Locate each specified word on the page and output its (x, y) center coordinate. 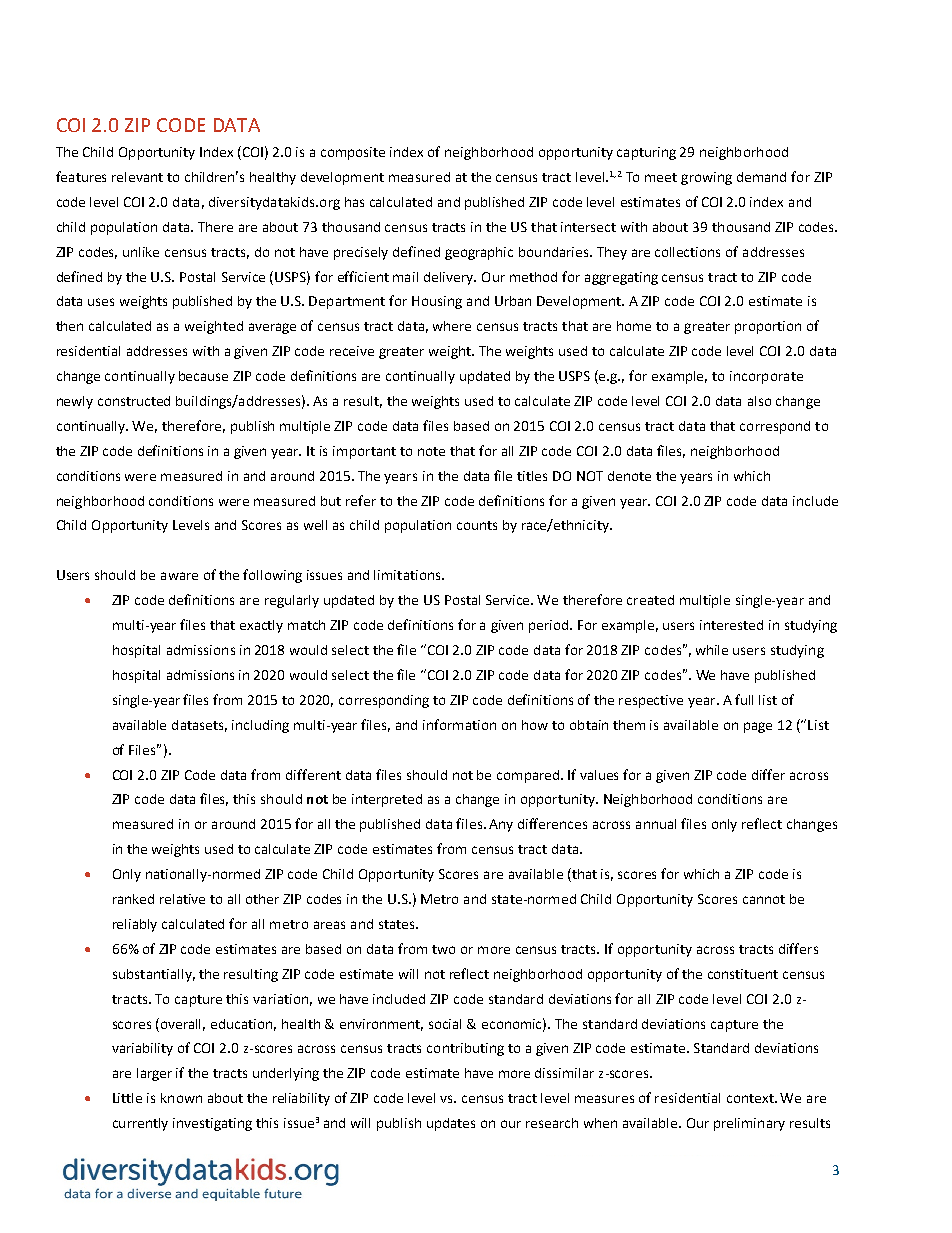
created (650, 600)
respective (651, 701)
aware (179, 576)
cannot (764, 899)
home (634, 326)
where (452, 326)
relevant (137, 177)
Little (127, 1098)
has (354, 202)
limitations (408, 575)
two (443, 949)
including (260, 726)
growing (706, 178)
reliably (135, 925)
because (203, 376)
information (459, 724)
